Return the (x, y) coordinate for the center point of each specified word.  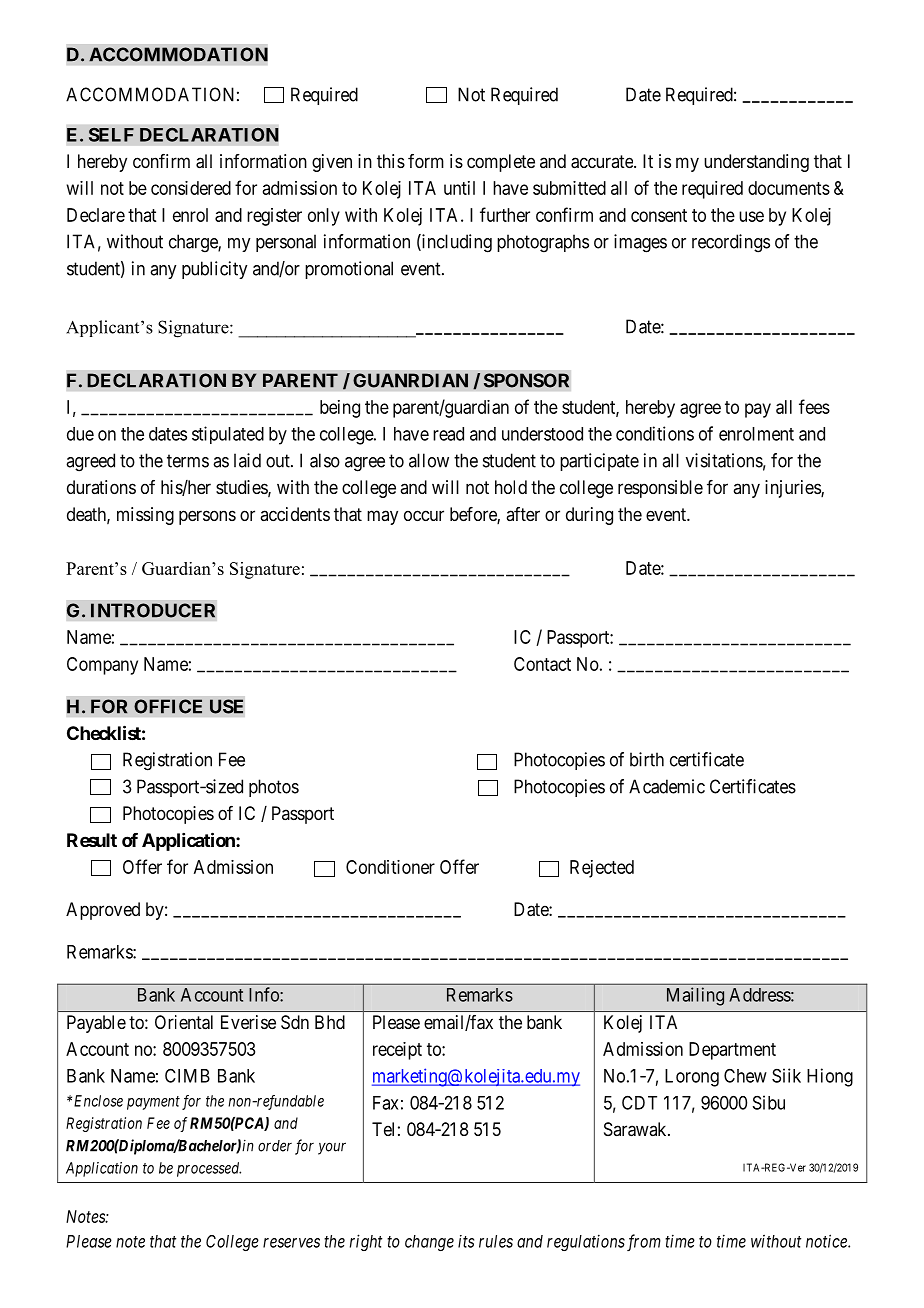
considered (191, 188)
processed (209, 1169)
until (459, 188)
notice (827, 1241)
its (466, 1241)
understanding (756, 163)
